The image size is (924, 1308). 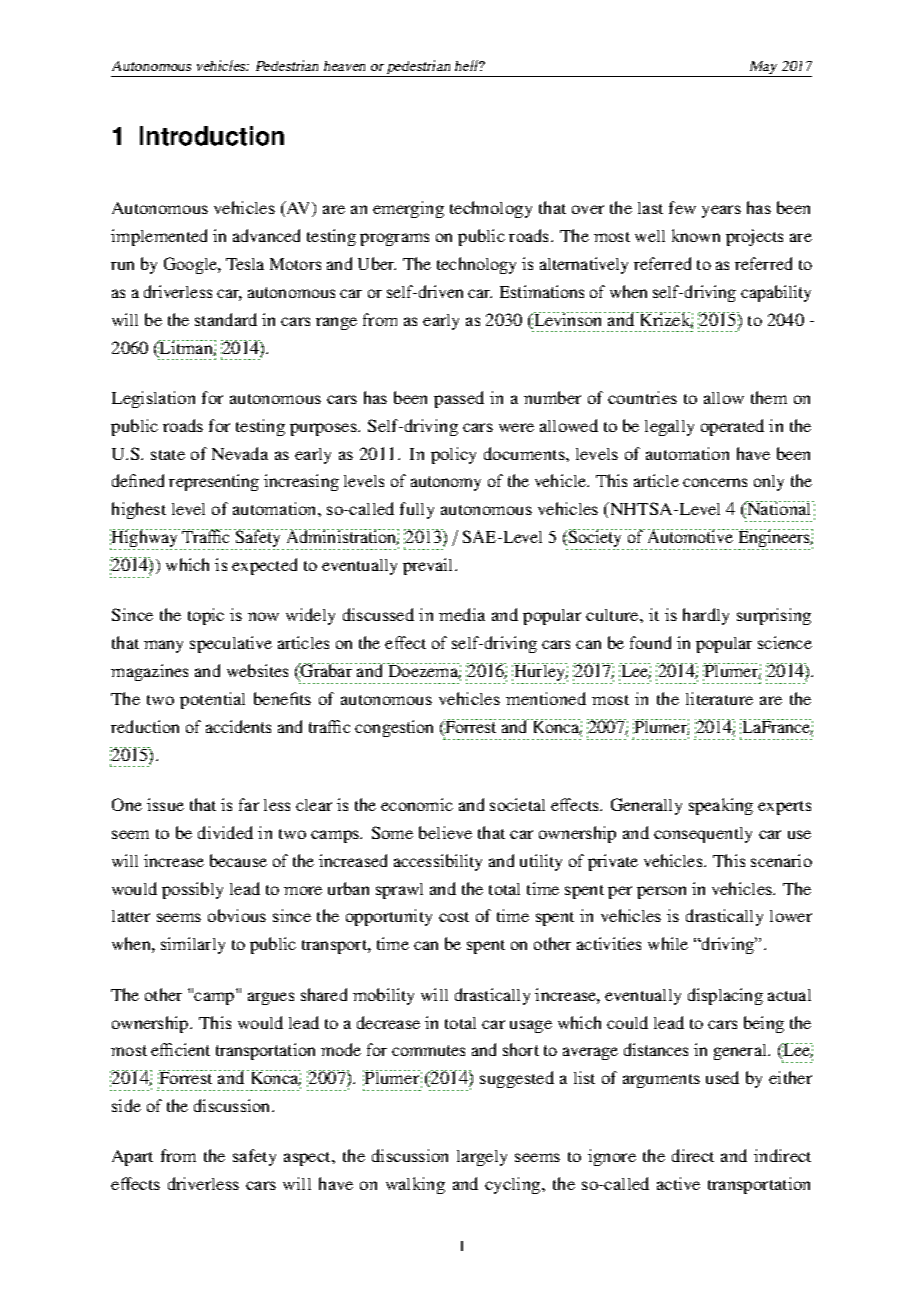 I want to click on person, so click(x=661, y=892).
